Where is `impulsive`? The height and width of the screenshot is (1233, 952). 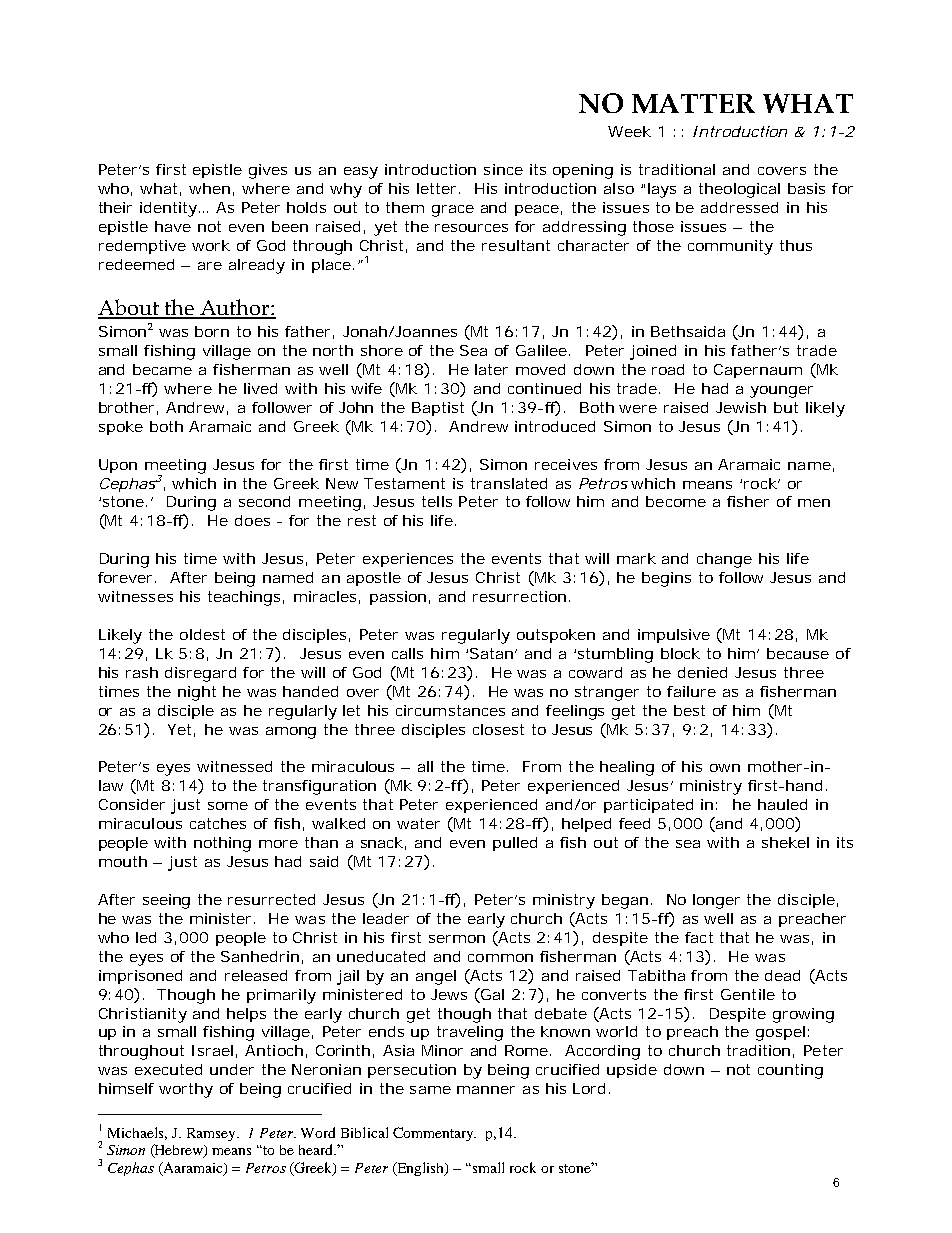 impulsive is located at coordinates (674, 636).
